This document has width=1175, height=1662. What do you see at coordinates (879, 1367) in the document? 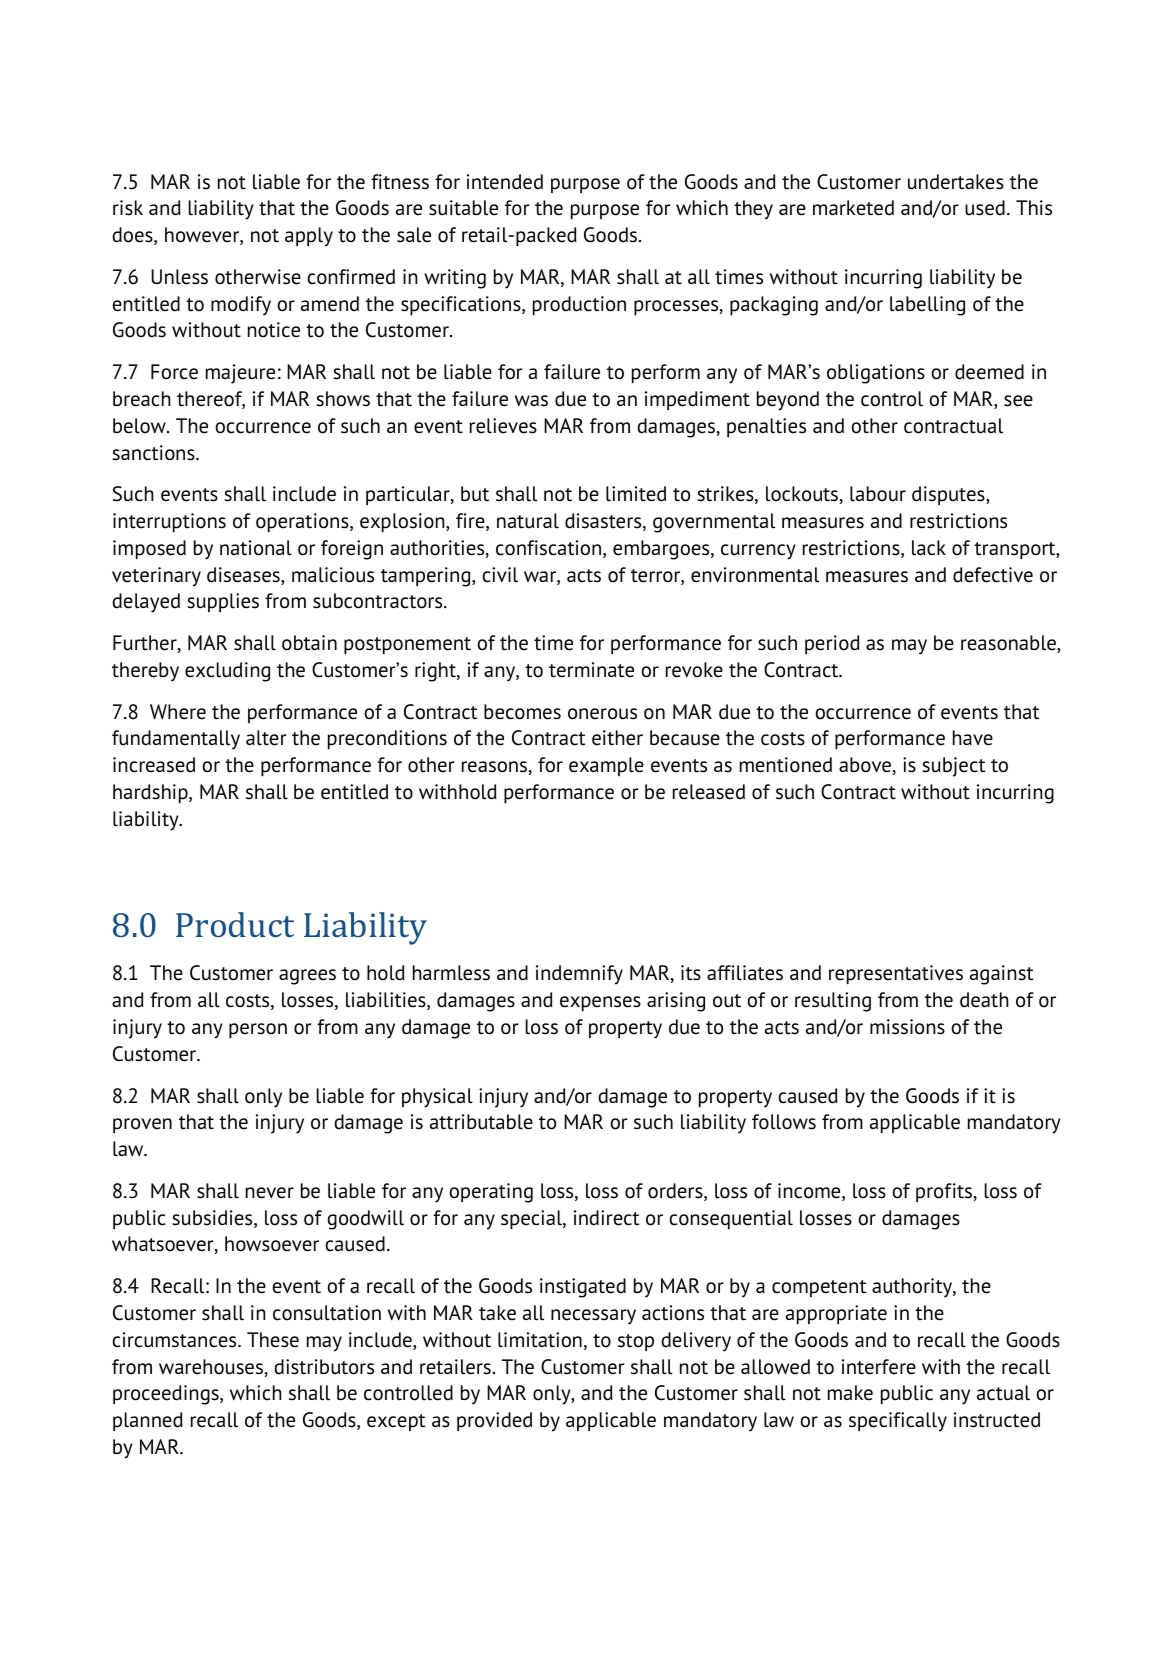
I see `interfere` at bounding box center [879, 1367].
